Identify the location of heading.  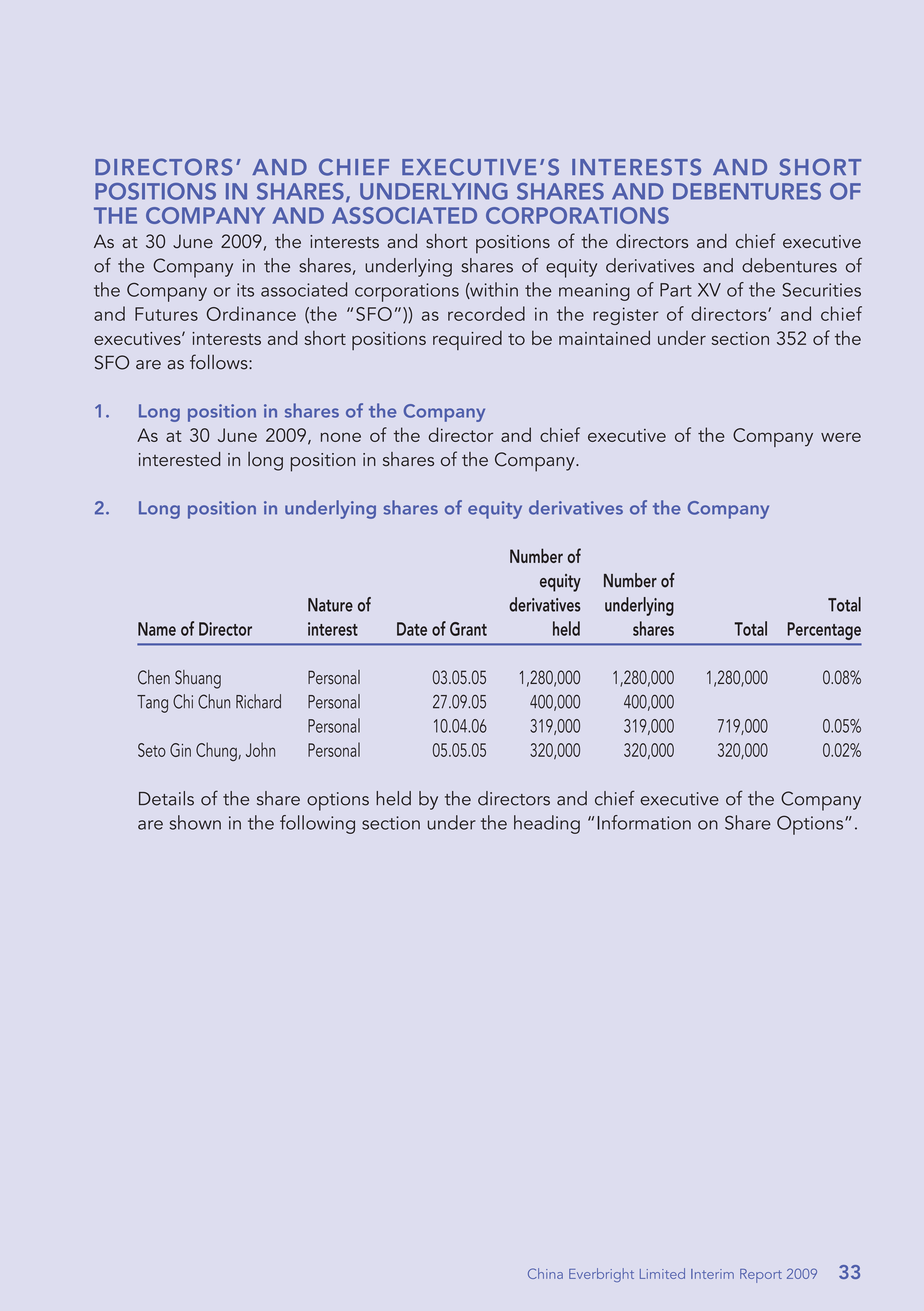
(547, 824).
